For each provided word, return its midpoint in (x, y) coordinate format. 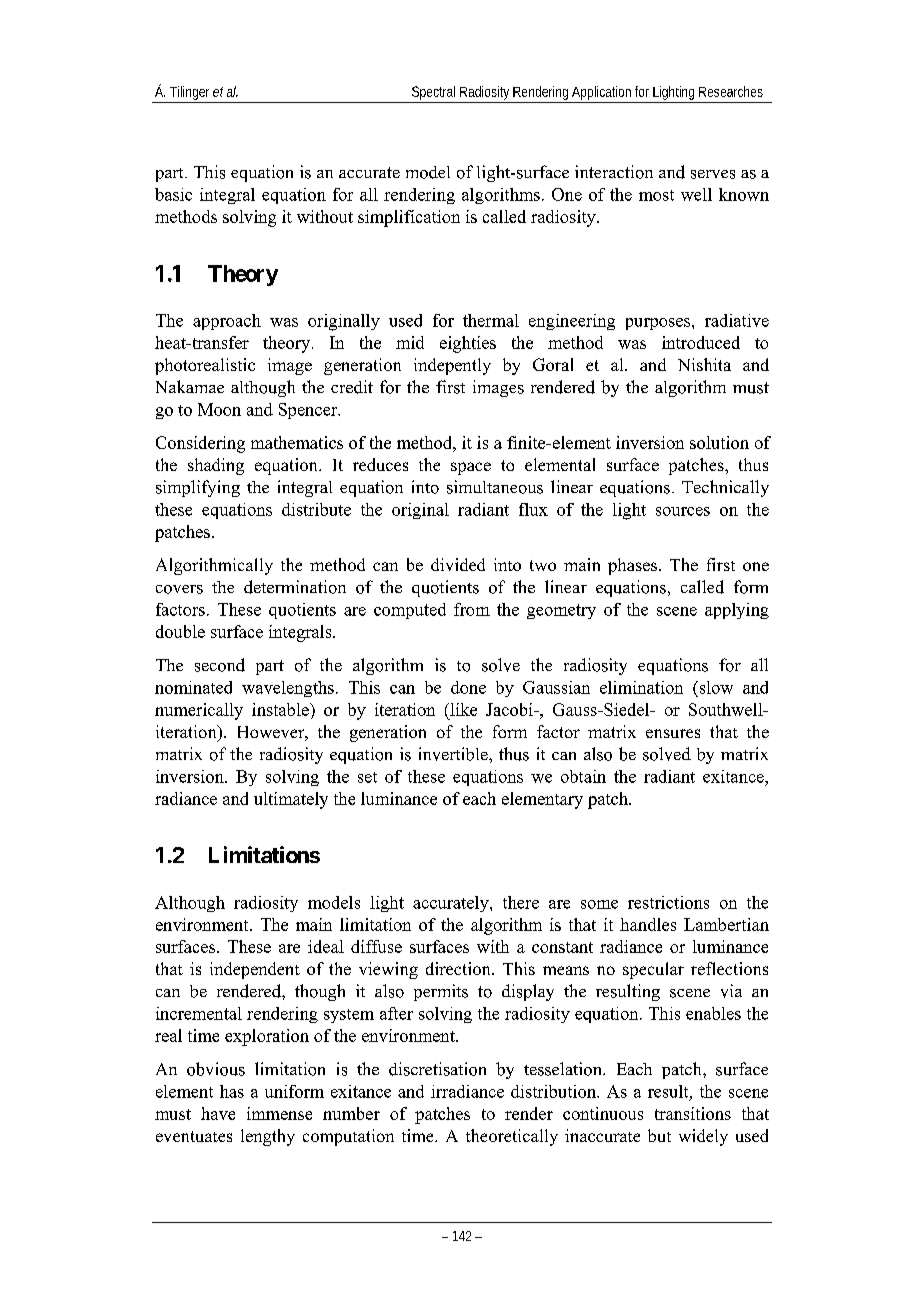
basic (173, 194)
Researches (731, 91)
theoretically (512, 1137)
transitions (693, 1113)
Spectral (433, 94)
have (218, 1113)
